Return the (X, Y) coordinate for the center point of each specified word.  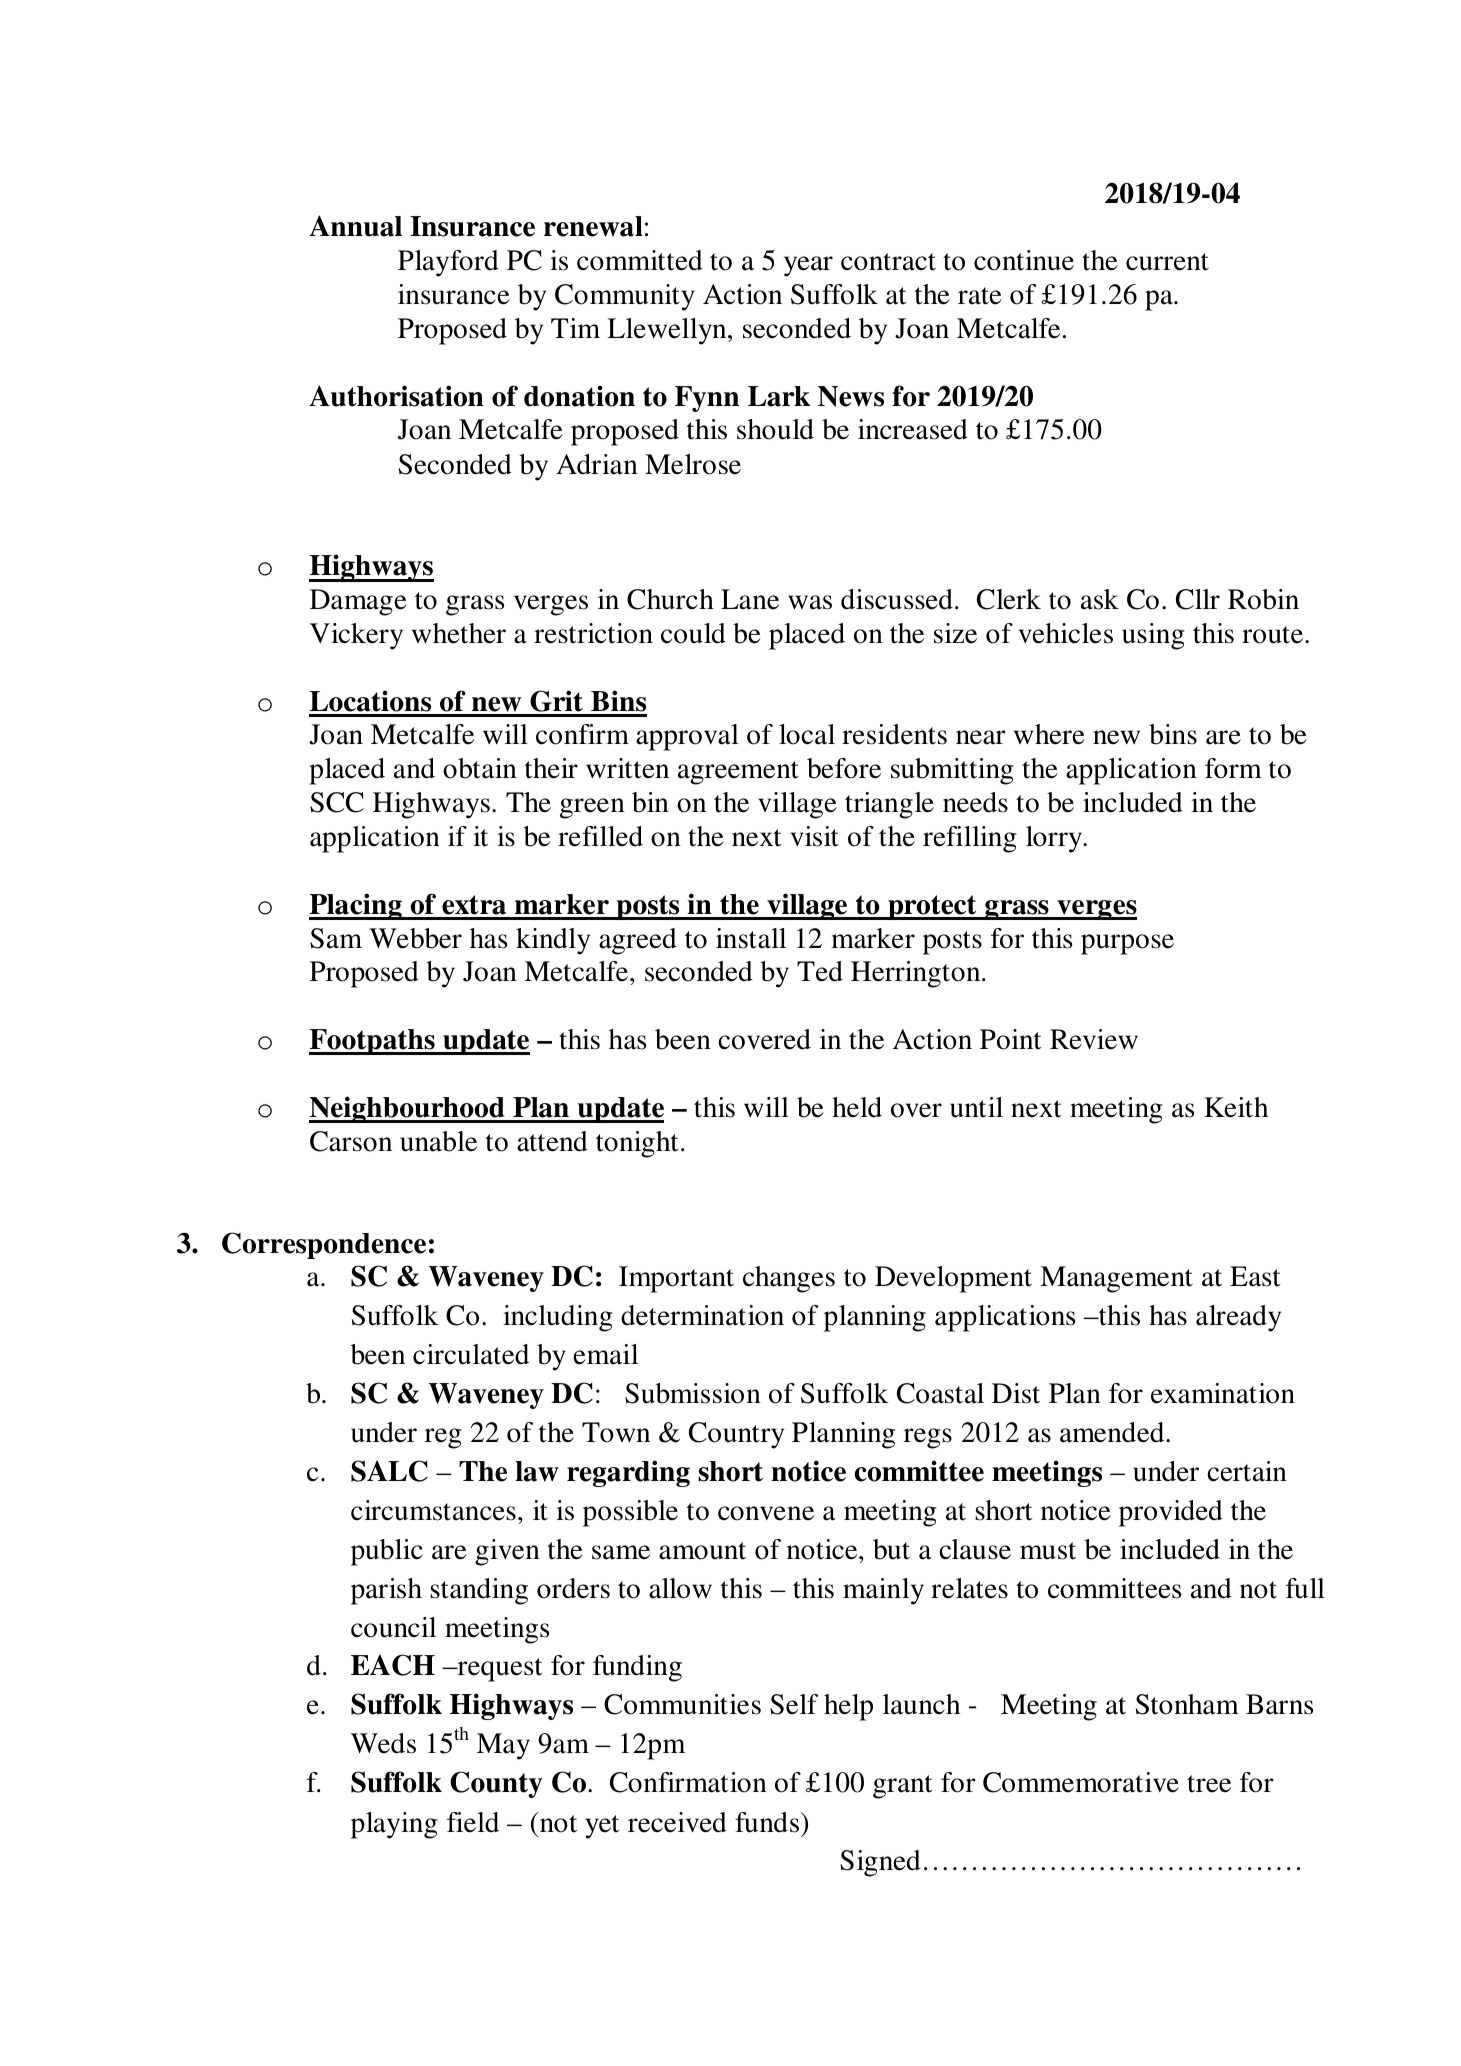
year (808, 266)
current (1167, 262)
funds (768, 1822)
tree (1209, 1784)
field (473, 1822)
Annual (355, 226)
